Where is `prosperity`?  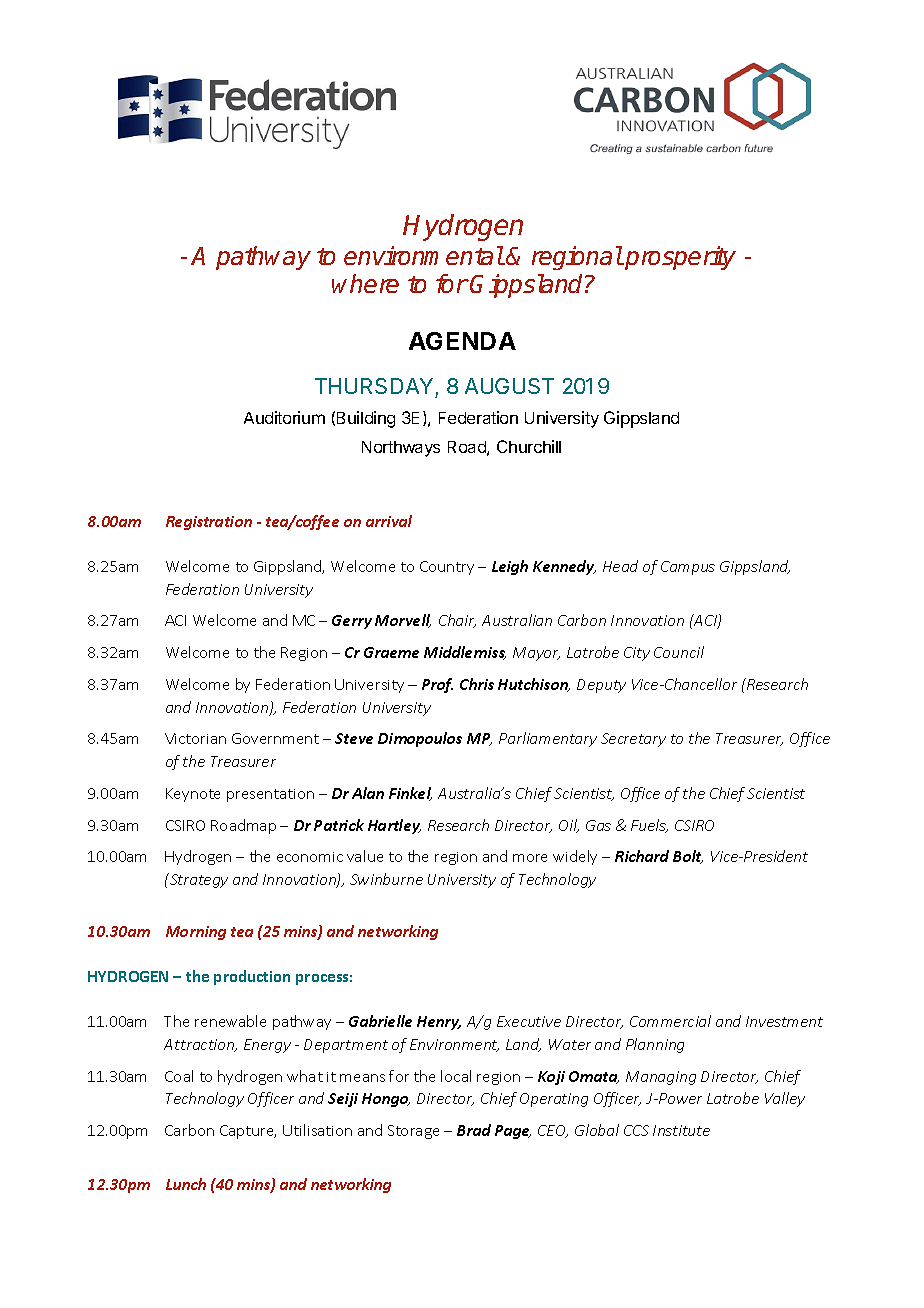
prosperity is located at coordinates (679, 258).
